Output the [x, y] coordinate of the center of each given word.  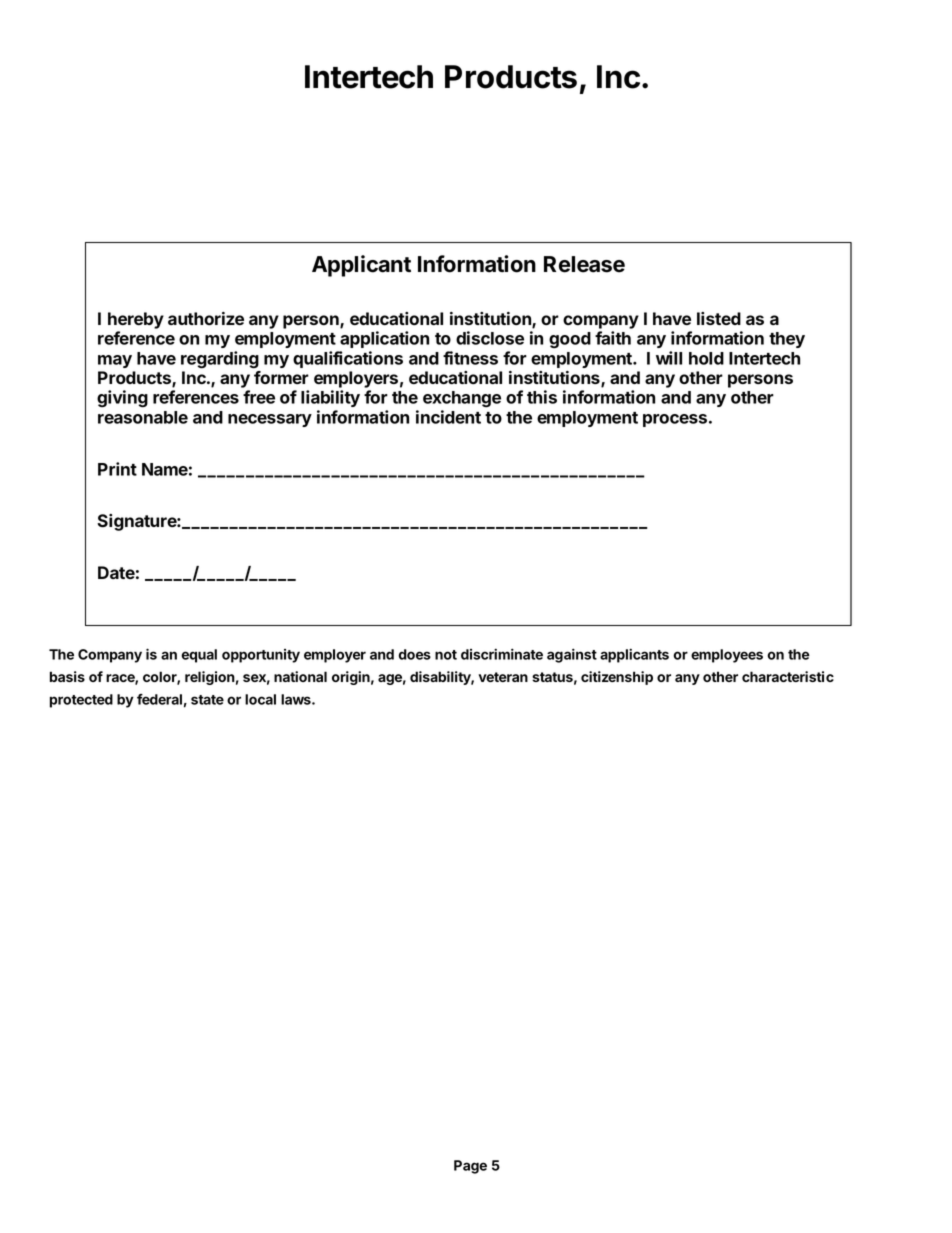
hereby [136, 320]
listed [719, 318]
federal [159, 699]
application [384, 339]
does [415, 654]
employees [727, 656]
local [260, 699]
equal [199, 656]
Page [470, 1167]
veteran [503, 677]
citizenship [617, 678]
